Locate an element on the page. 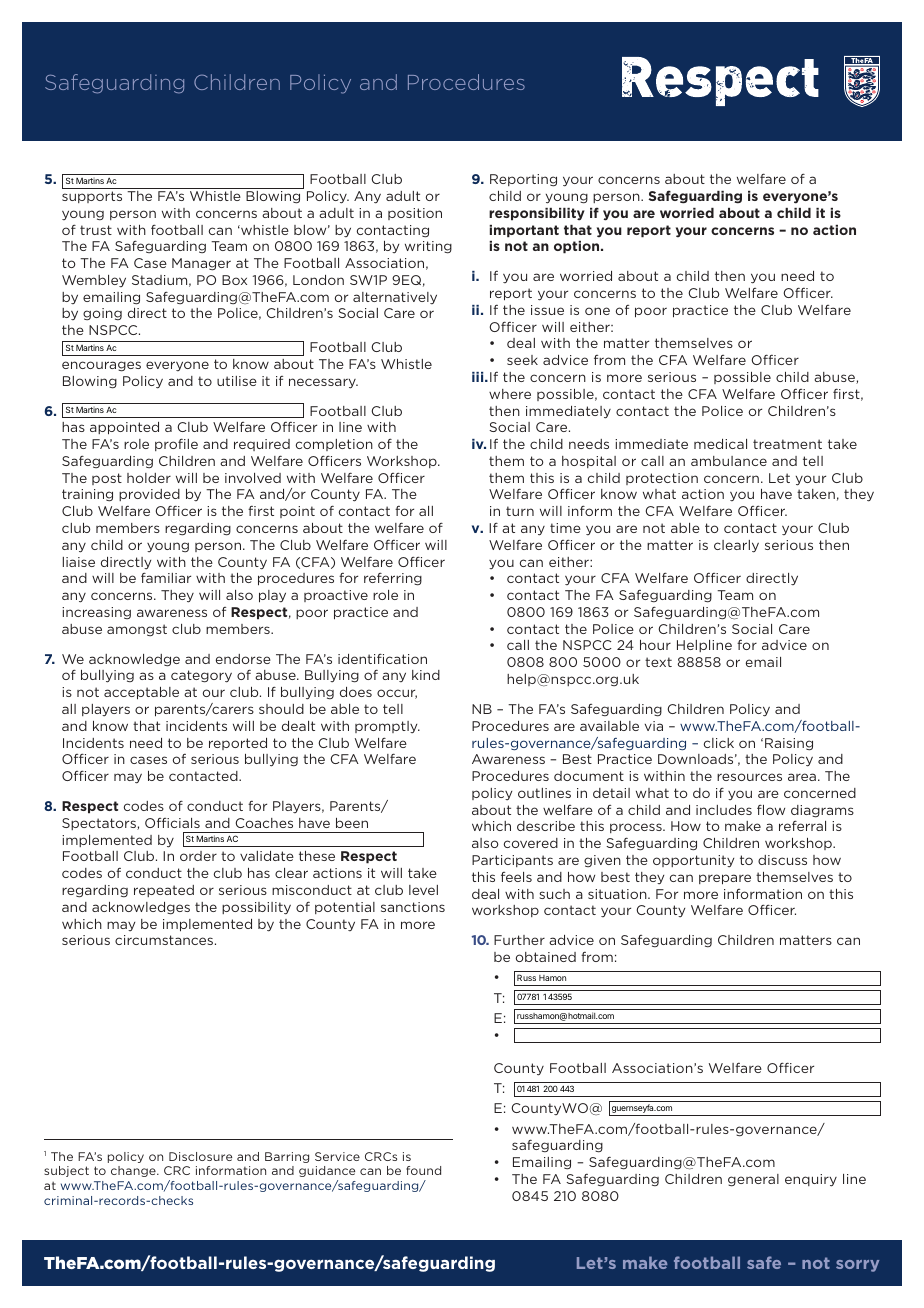 Image resolution: width=924 pixels, height=1308 pixels. circumstances is located at coordinates (165, 940).
